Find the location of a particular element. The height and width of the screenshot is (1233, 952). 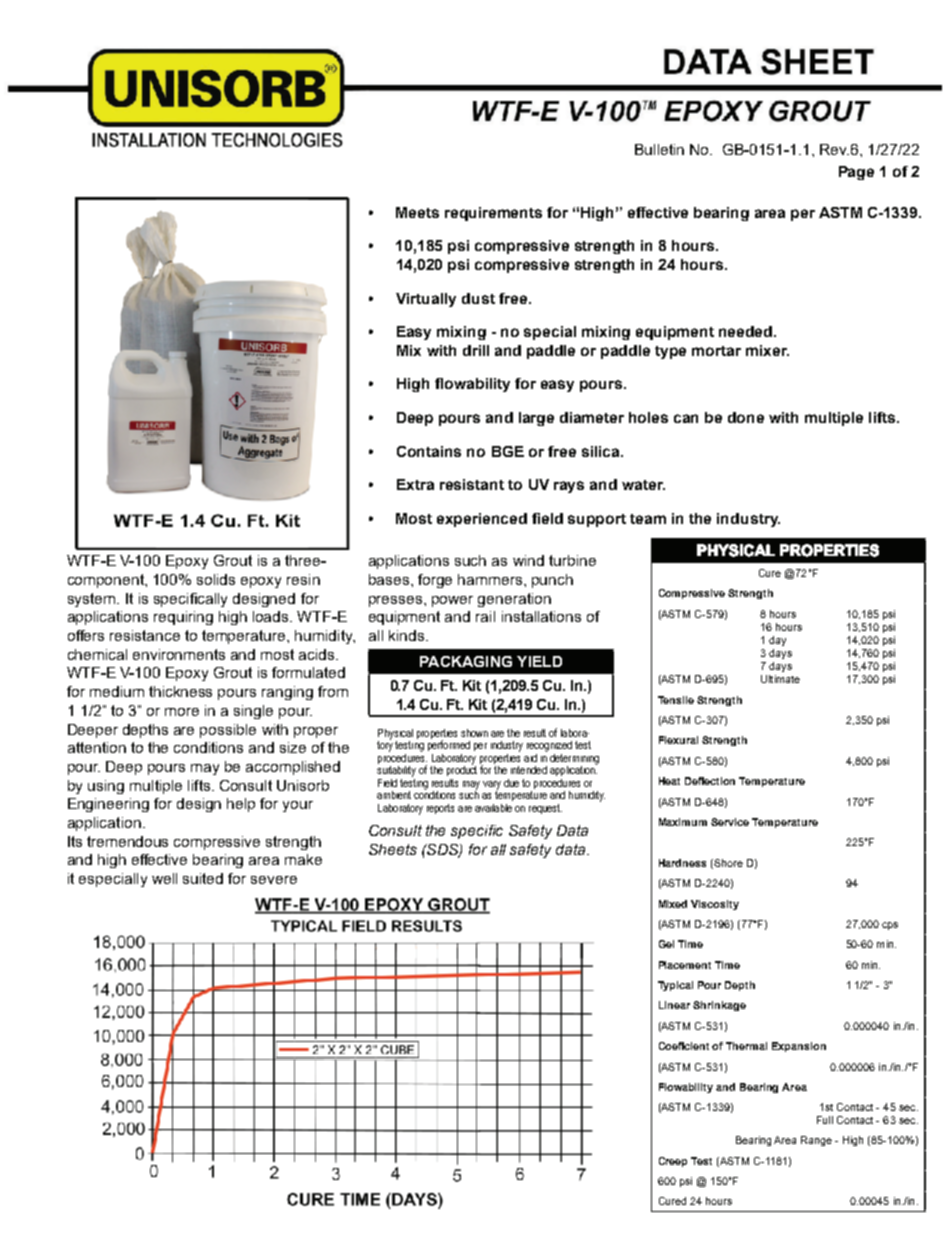

Range is located at coordinates (816, 1141).
